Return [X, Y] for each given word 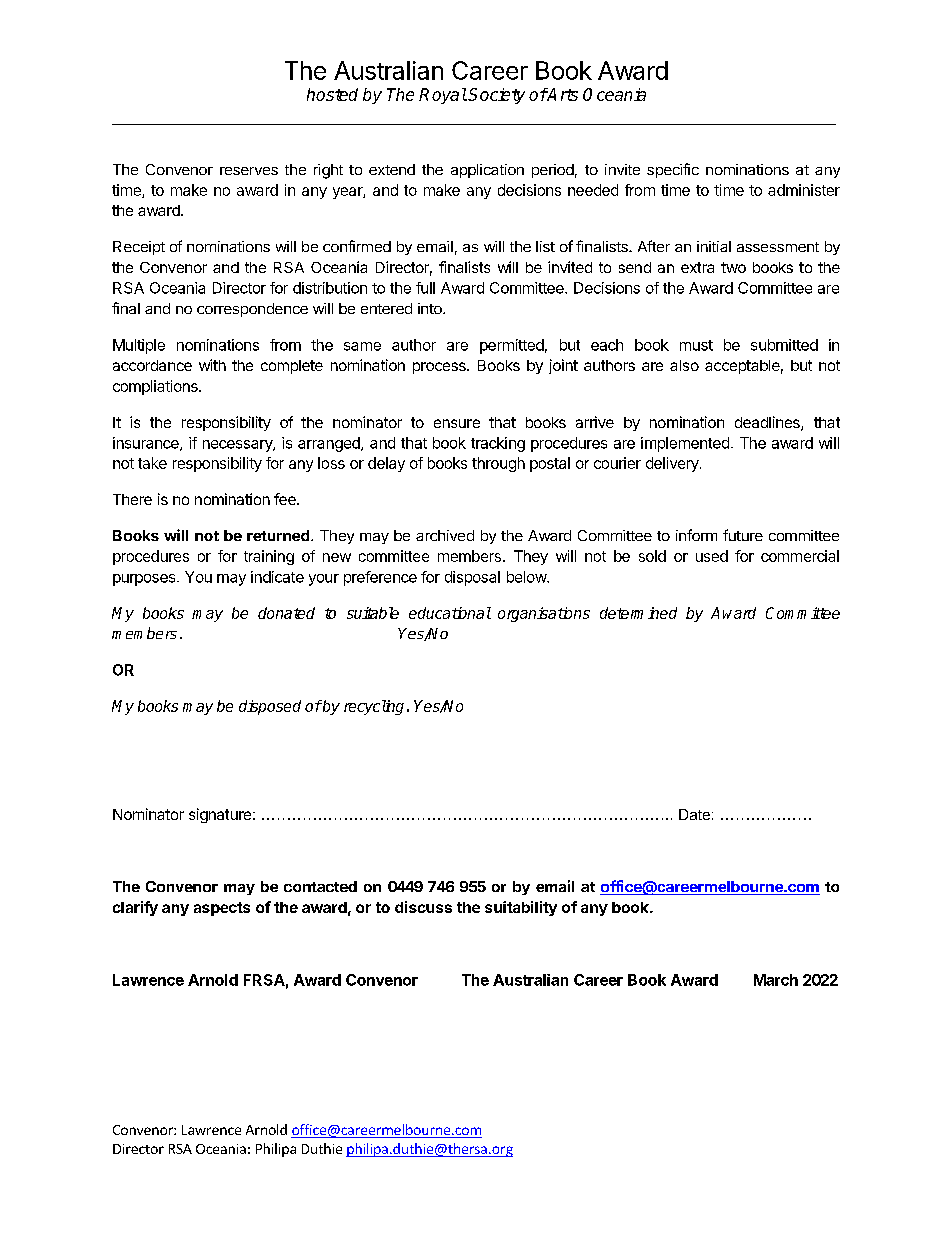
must [696, 345]
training [269, 557]
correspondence [252, 310]
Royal [443, 96]
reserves [249, 171]
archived [445, 535]
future [743, 535]
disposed [270, 707]
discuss [423, 907]
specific [673, 170]
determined [638, 613]
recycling [374, 707]
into [431, 308]
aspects [222, 909]
